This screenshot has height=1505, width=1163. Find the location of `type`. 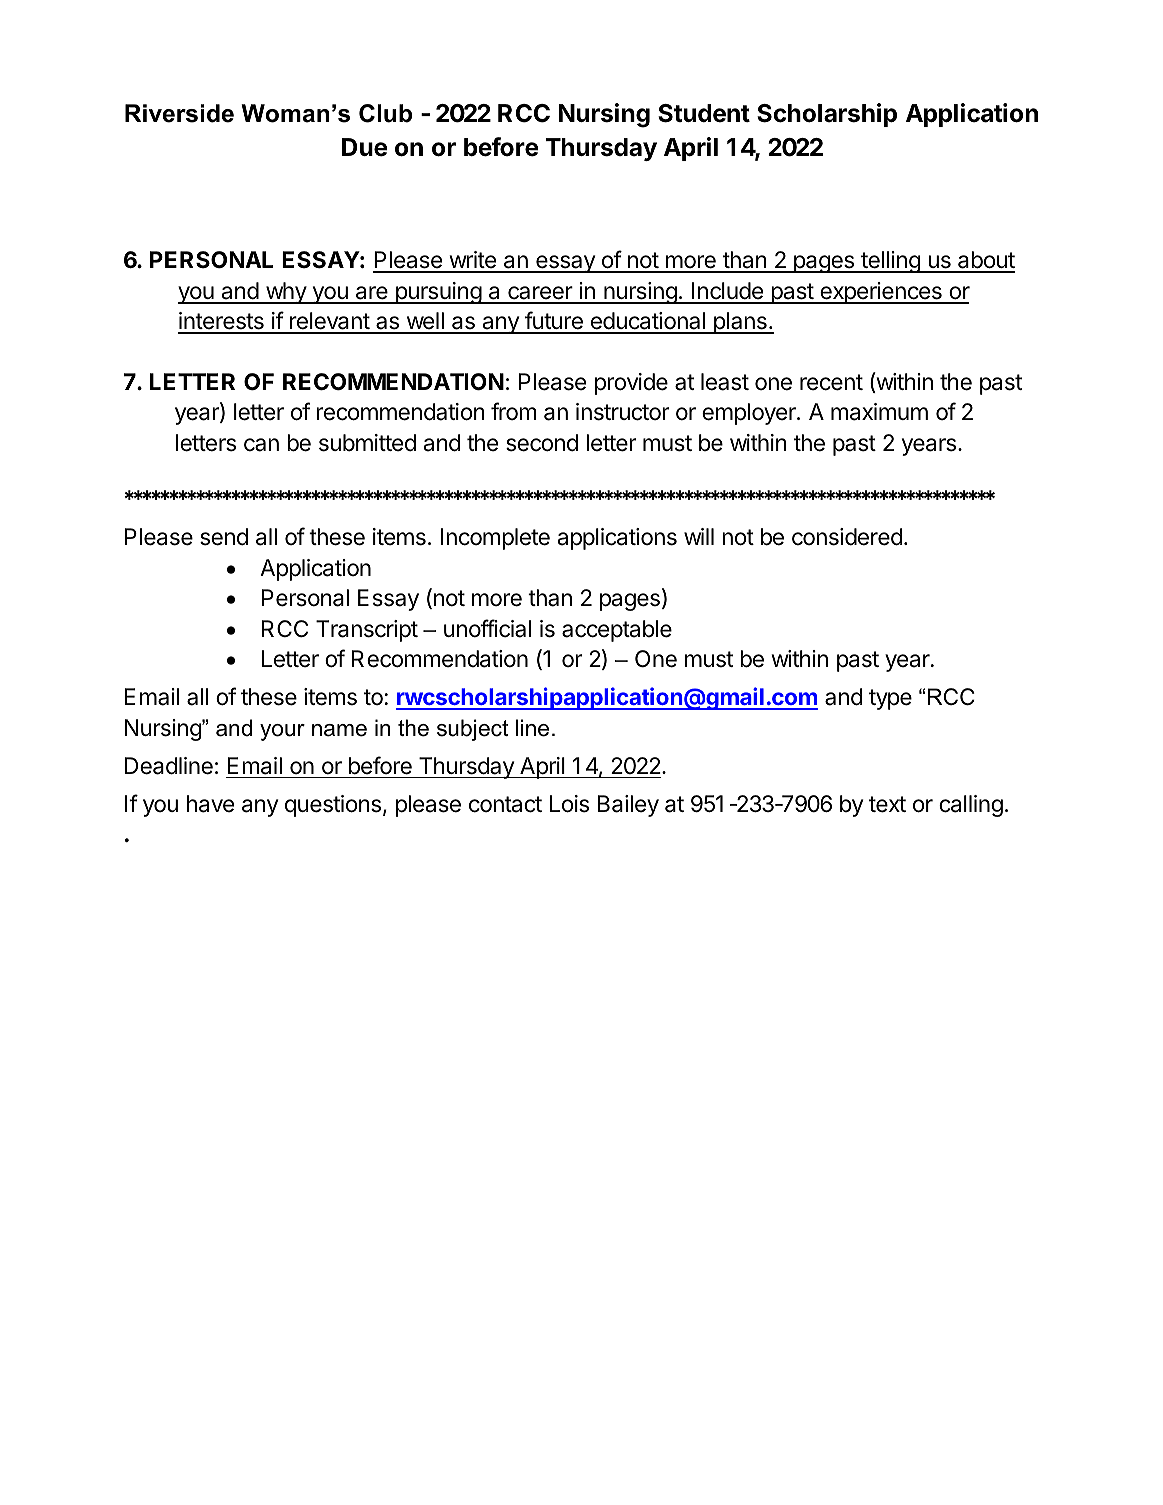

type is located at coordinates (890, 699).
